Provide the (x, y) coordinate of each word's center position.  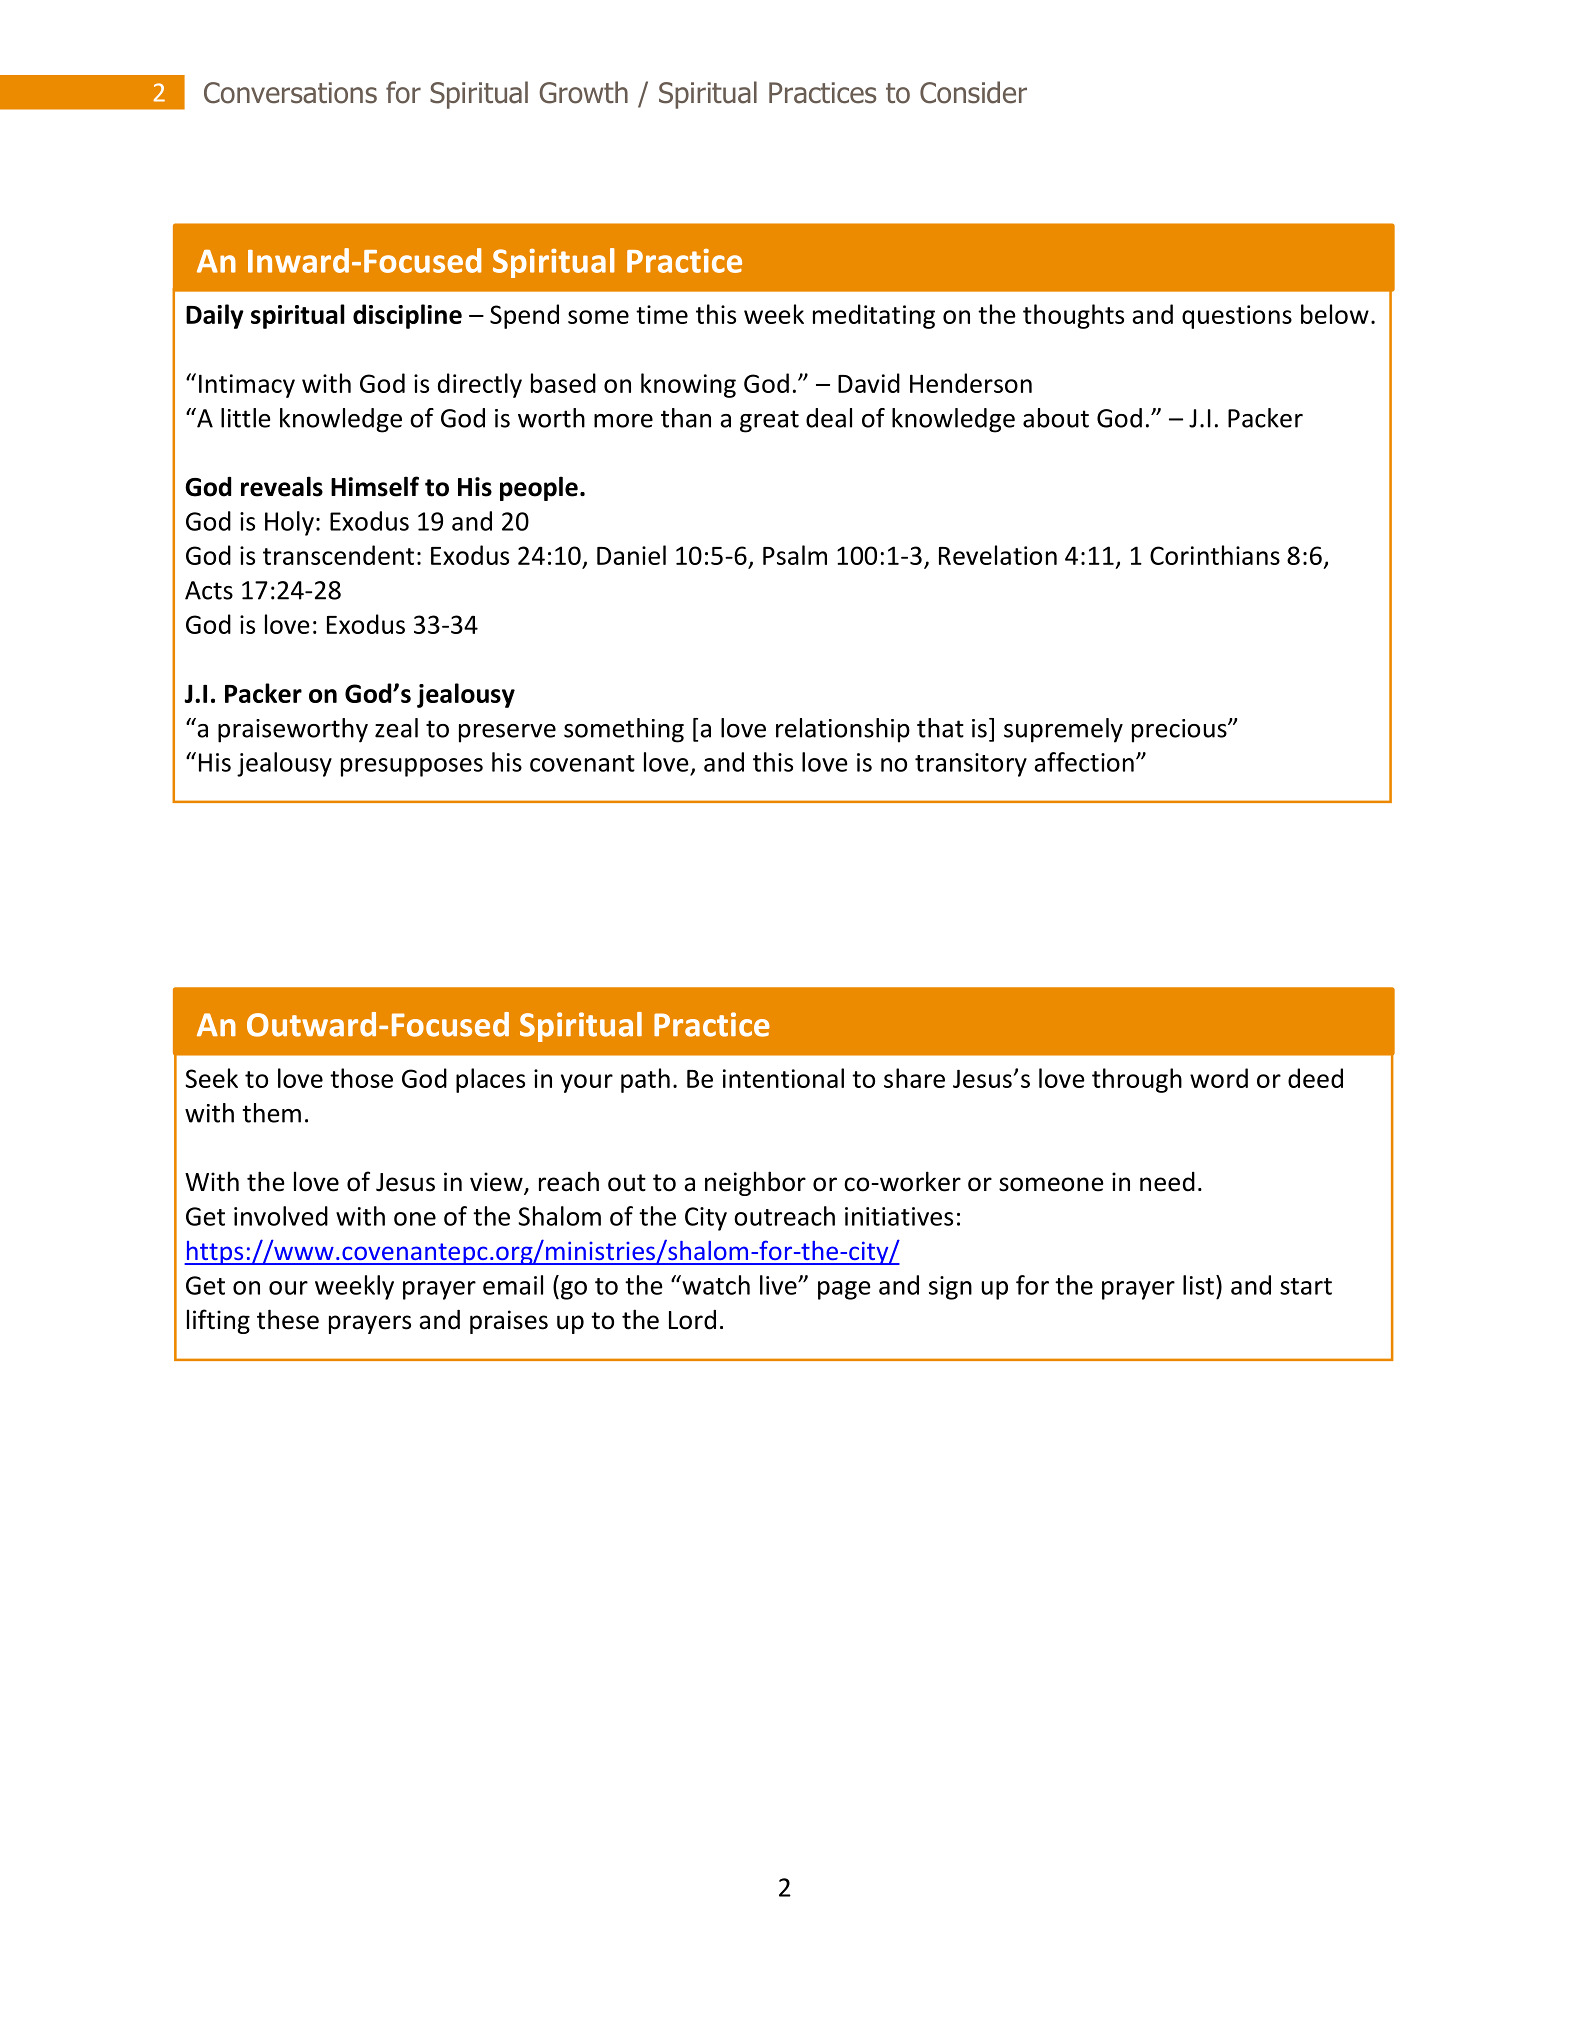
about (1056, 418)
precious (1180, 731)
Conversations (290, 93)
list (1198, 1285)
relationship (843, 730)
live (779, 1285)
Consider (973, 92)
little (246, 418)
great (769, 421)
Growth (583, 92)
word (1219, 1078)
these (288, 1319)
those (361, 1078)
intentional (783, 1078)
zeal (396, 728)
